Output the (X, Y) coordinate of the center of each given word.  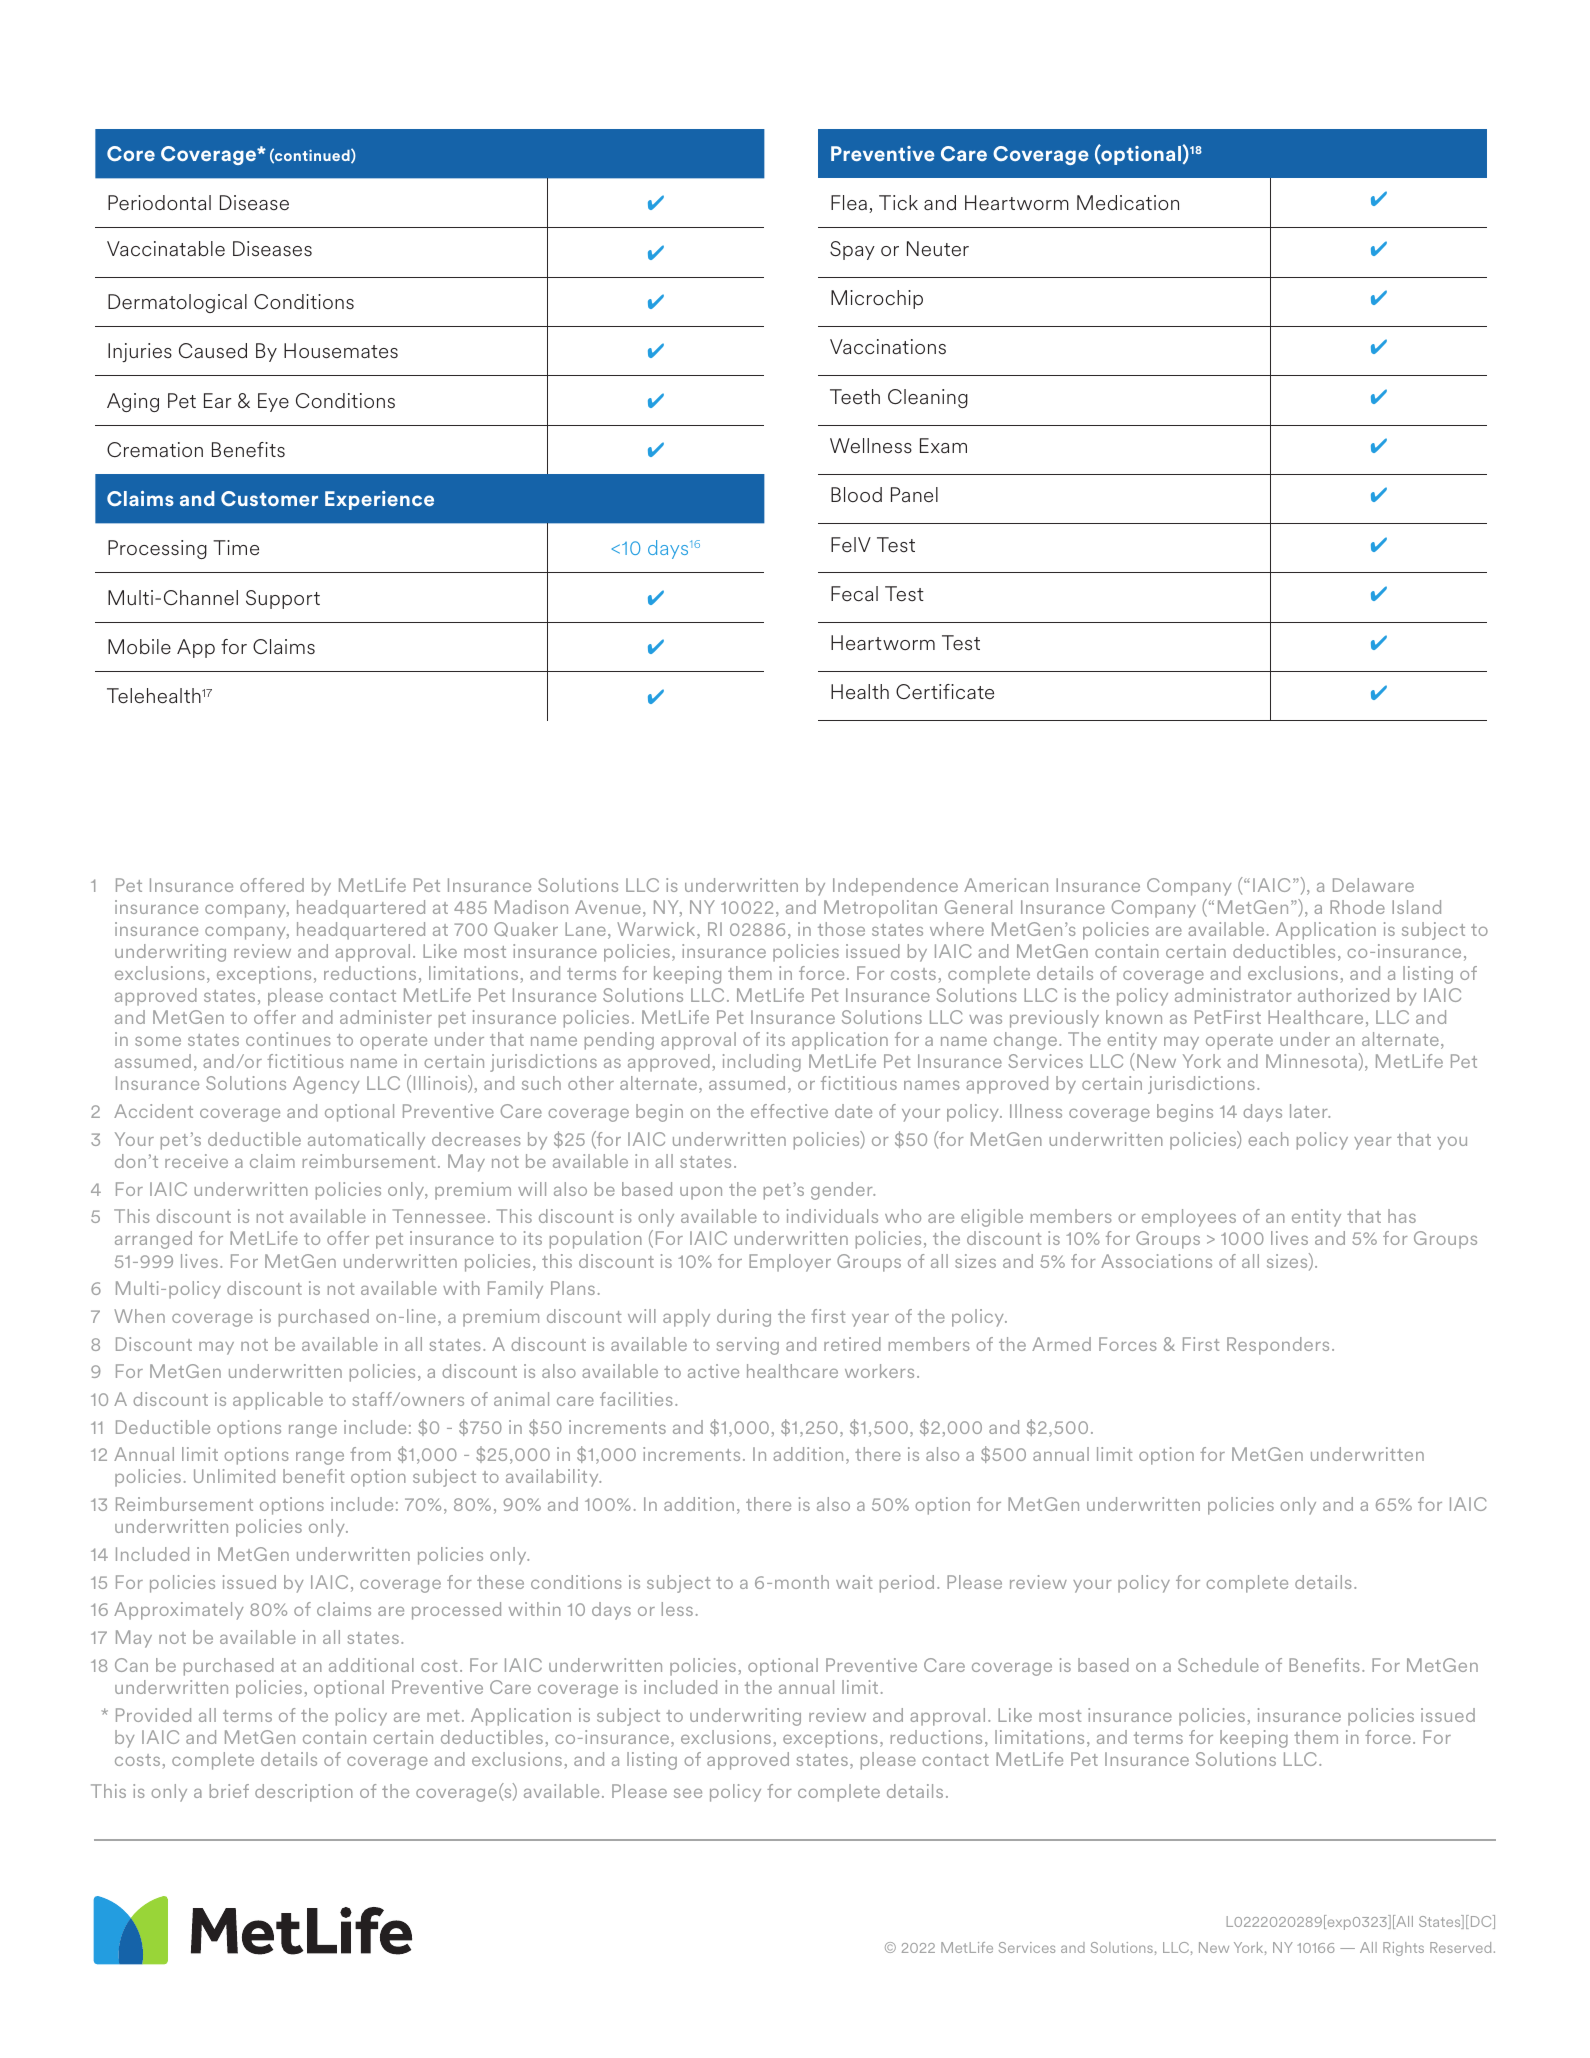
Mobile (139, 646)
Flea (849, 202)
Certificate (945, 692)
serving (748, 1346)
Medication (1128, 203)
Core (131, 153)
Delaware (1373, 885)
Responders (1278, 1346)
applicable (278, 1401)
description (304, 1793)
